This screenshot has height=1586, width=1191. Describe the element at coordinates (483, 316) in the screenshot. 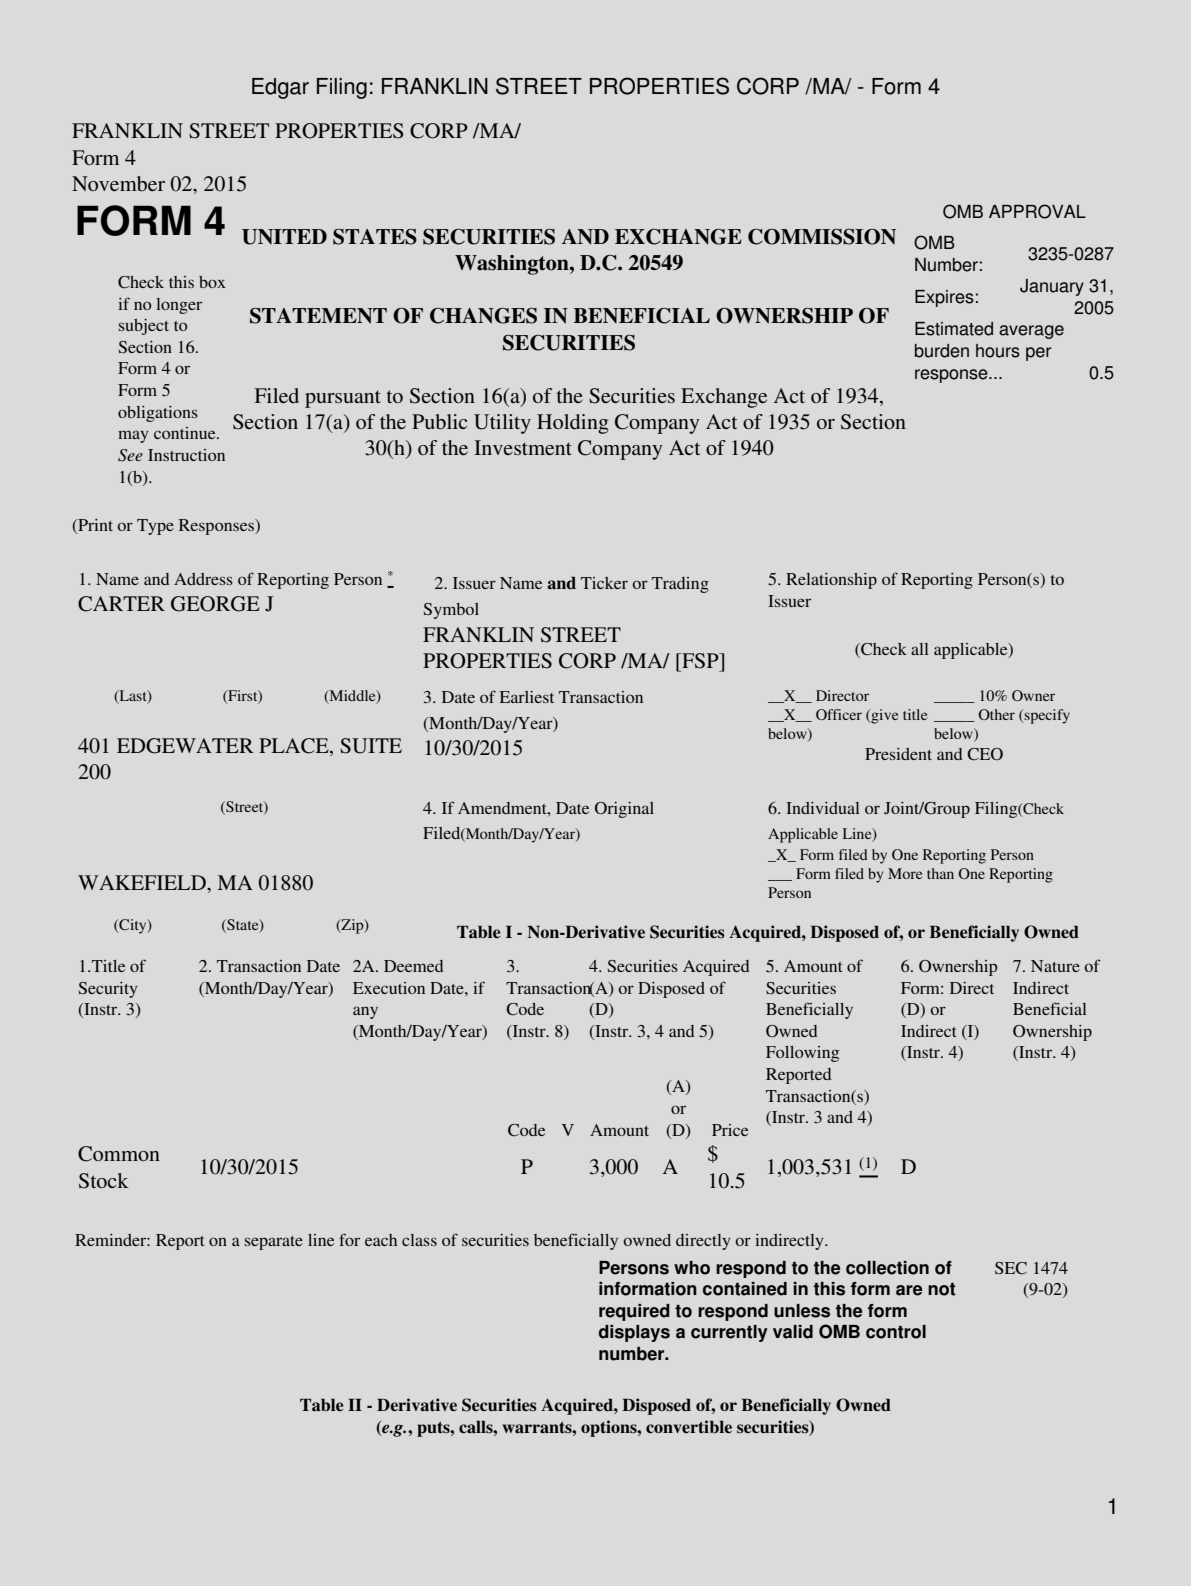

I see `CHANGES` at that location.
